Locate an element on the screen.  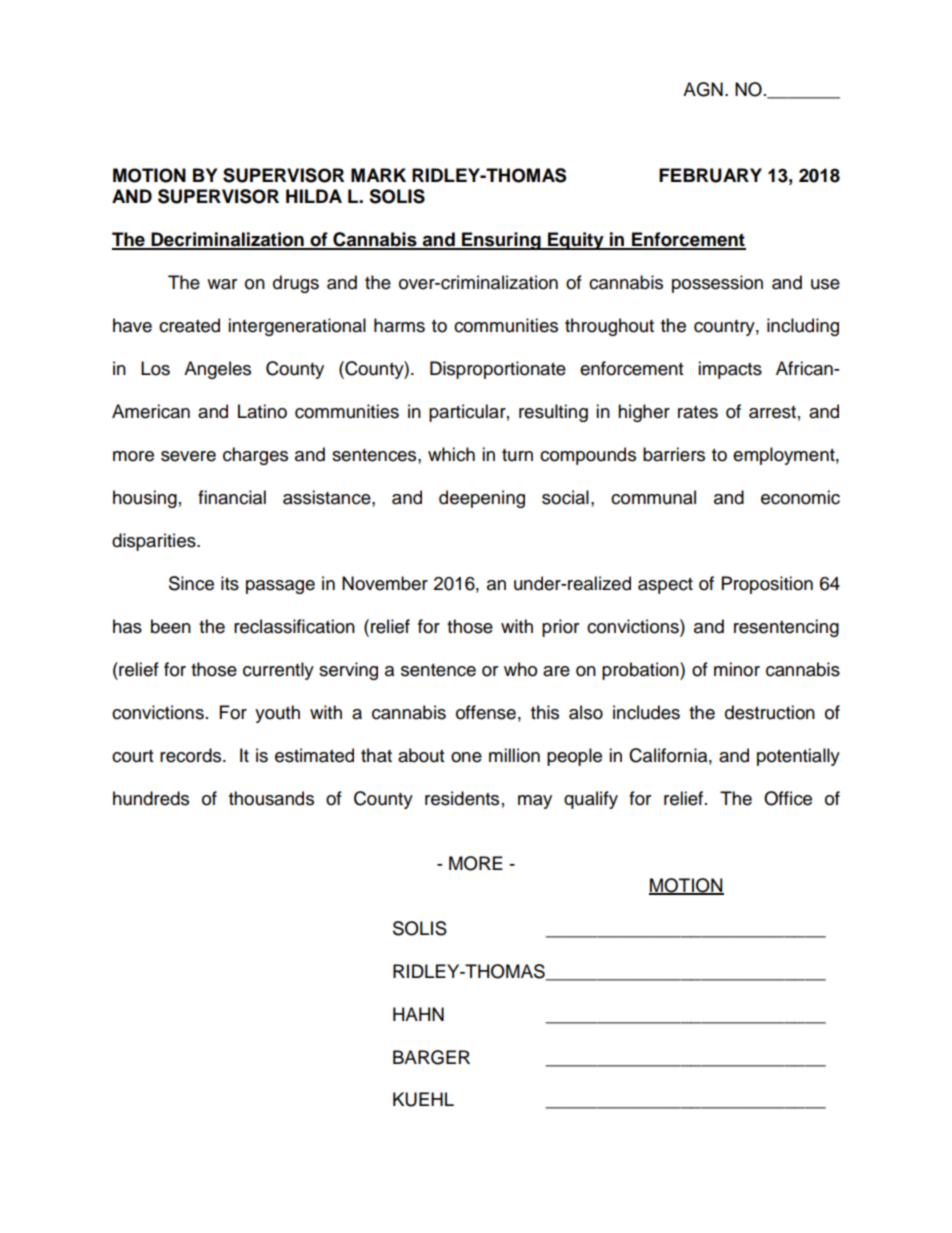
HILDA is located at coordinates (314, 196).
